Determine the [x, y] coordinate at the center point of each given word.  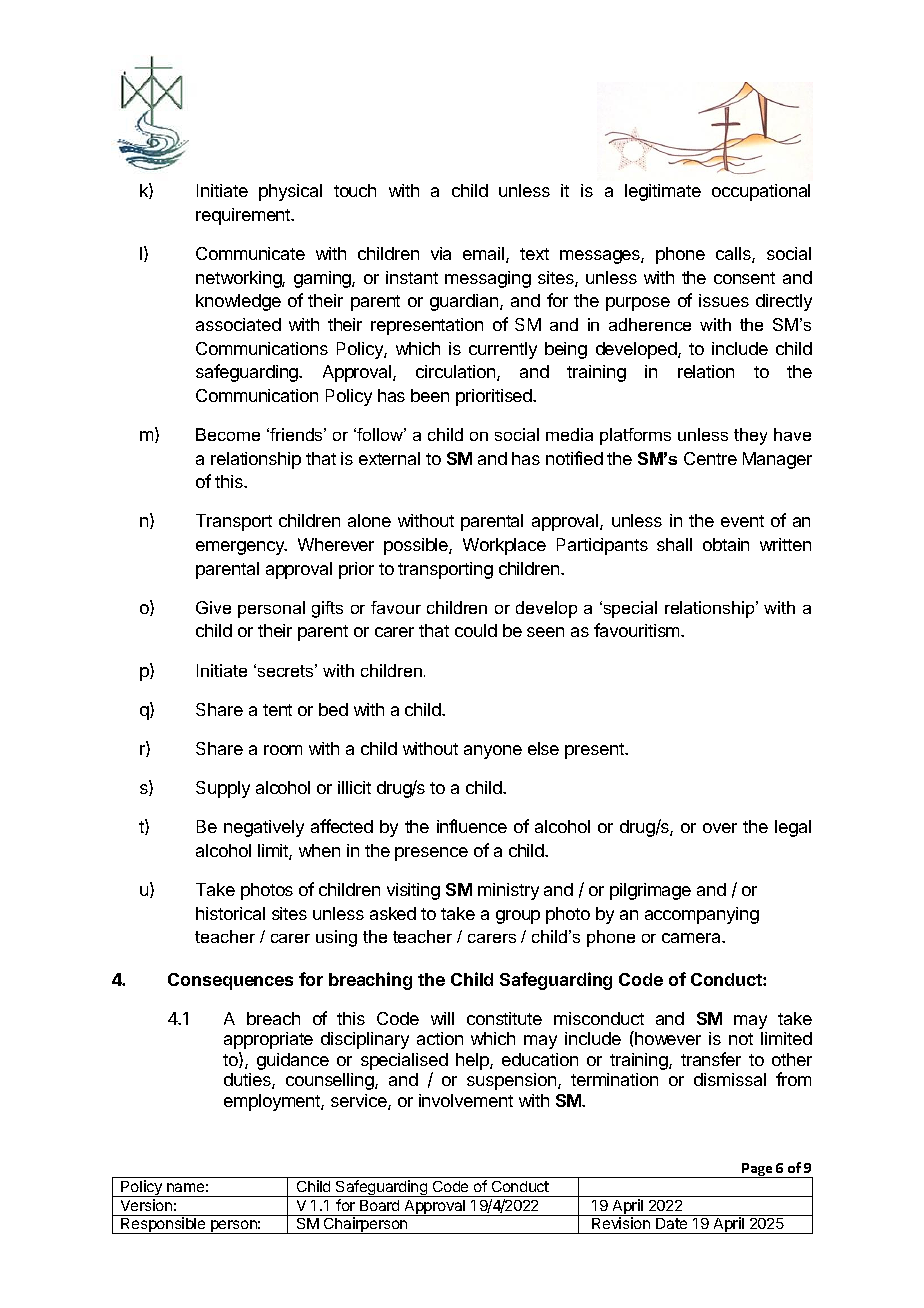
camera [693, 938]
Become [228, 434]
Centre [710, 458]
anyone [493, 752]
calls [734, 255]
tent [277, 710]
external [389, 458]
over [720, 828]
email [485, 255]
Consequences [230, 981]
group [518, 917]
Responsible [163, 1225]
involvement [466, 1100]
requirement [244, 216]
